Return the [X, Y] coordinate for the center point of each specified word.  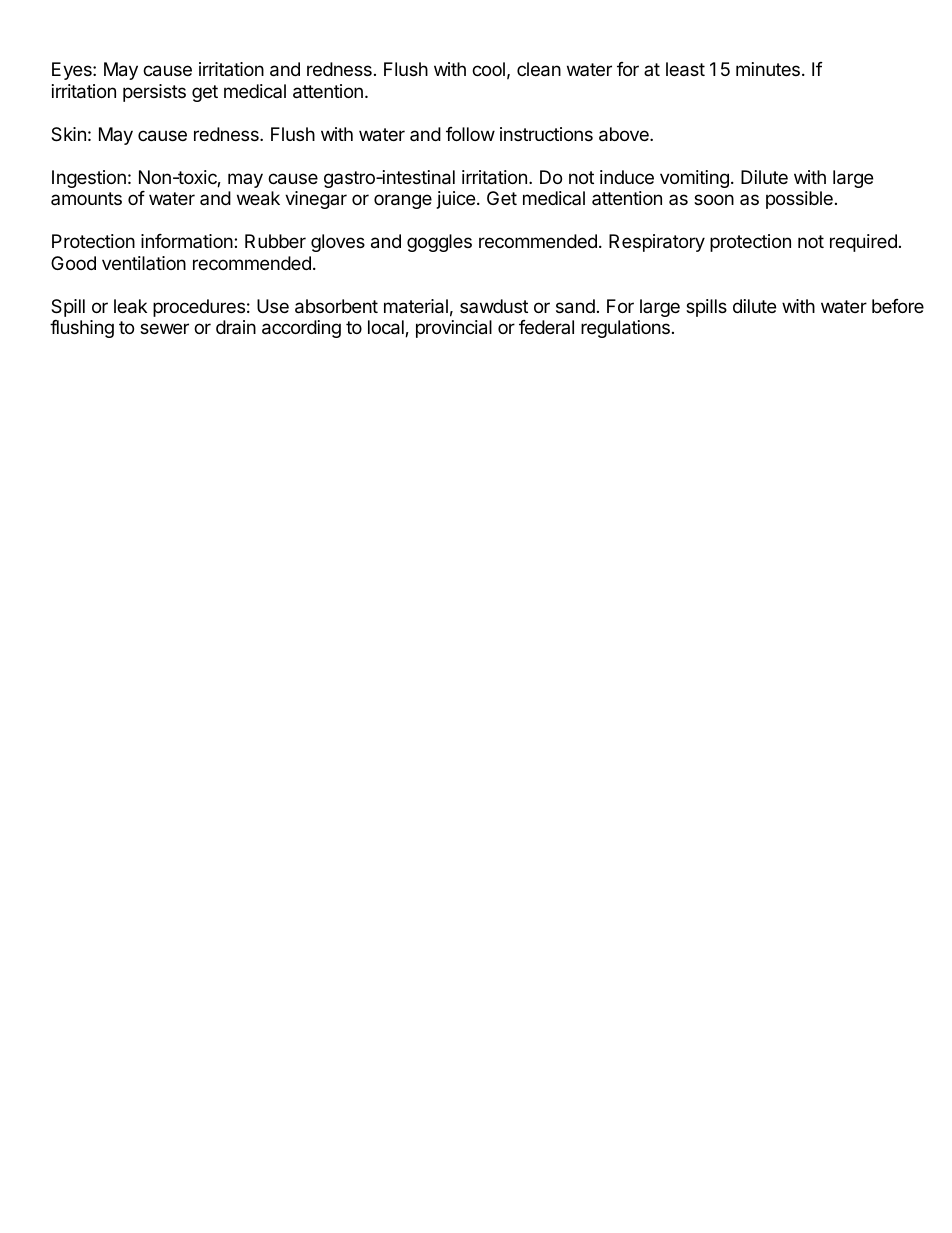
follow [470, 134]
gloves [338, 243]
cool [488, 69]
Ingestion [89, 179]
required [863, 243]
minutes [768, 69]
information [188, 241]
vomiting [694, 179]
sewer [164, 328]
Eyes [73, 71]
